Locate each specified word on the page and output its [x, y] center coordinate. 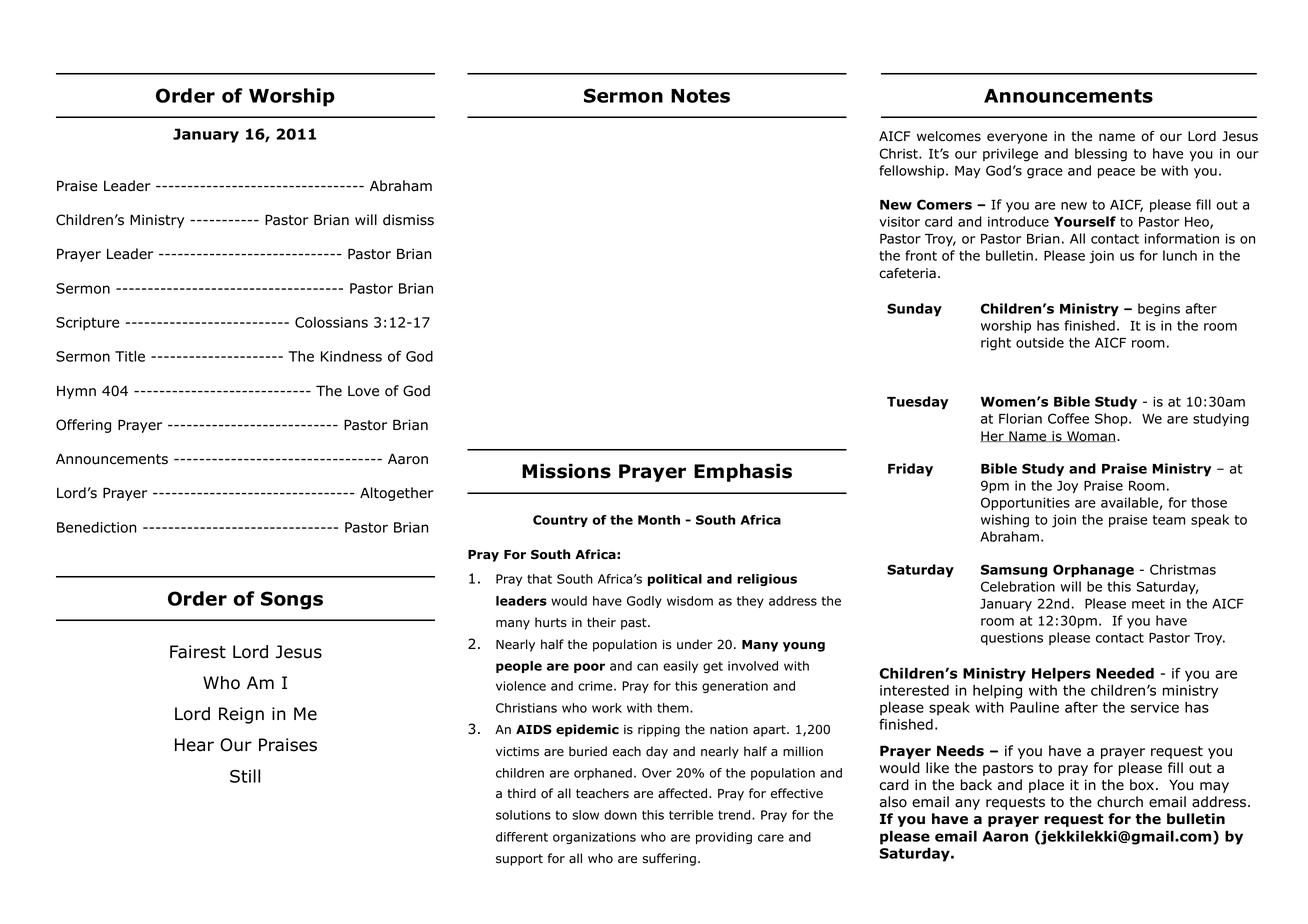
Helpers [1061, 675]
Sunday [914, 310]
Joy [1067, 487]
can [647, 667]
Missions [566, 471]
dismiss [408, 220]
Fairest [198, 652]
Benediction [97, 527]
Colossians [331, 322]
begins [1159, 310]
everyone [1017, 138]
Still [245, 776]
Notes [700, 96]
